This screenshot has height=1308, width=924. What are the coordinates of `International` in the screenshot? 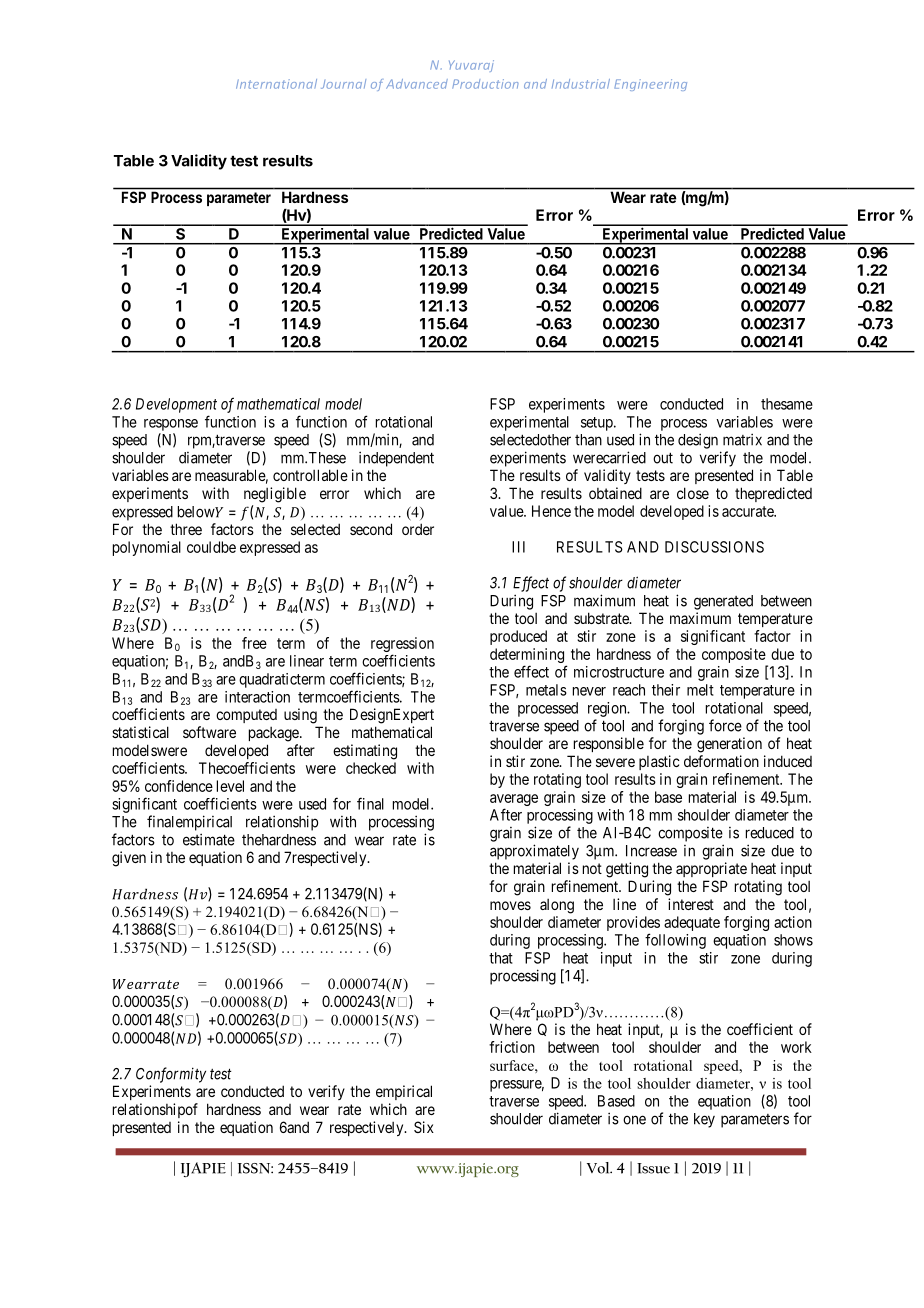 It's located at (276, 84).
